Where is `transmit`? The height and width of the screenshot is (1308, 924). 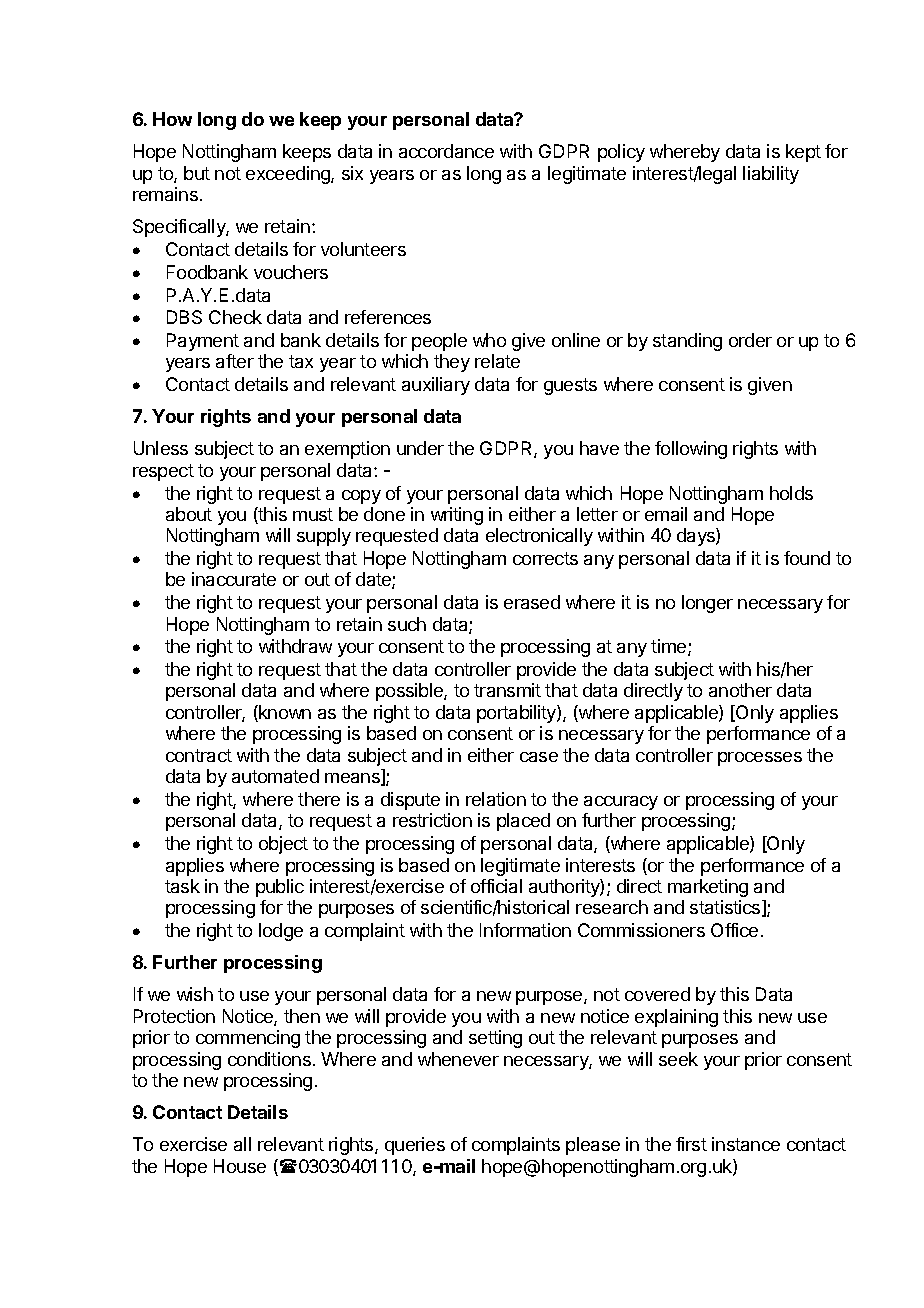 transmit is located at coordinates (507, 690).
